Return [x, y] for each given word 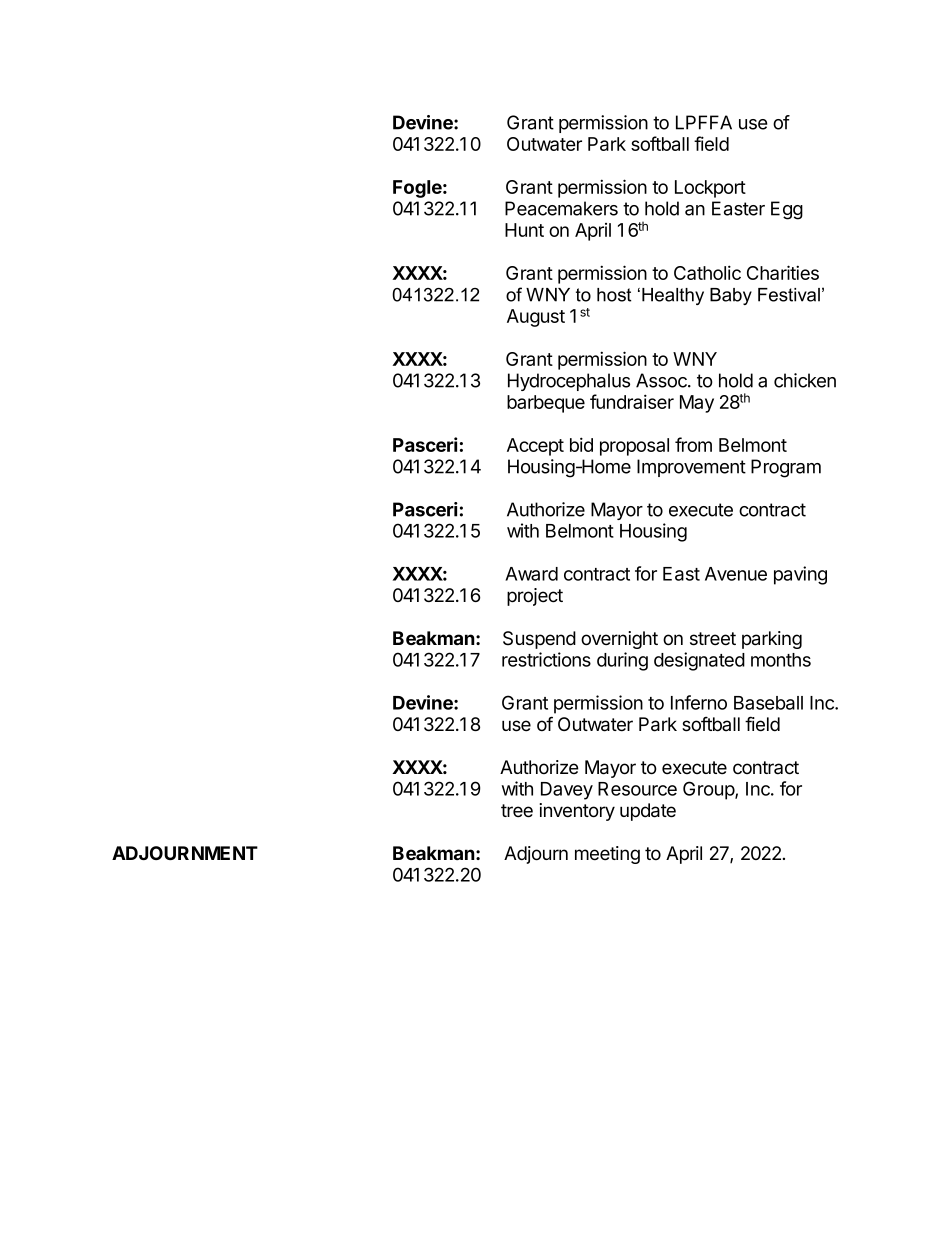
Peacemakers [561, 208]
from [693, 444]
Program [786, 468]
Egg [787, 210]
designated [699, 661]
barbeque [546, 404]
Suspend [539, 640]
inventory [577, 812]
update [648, 812]
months [781, 660]
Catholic [707, 272]
